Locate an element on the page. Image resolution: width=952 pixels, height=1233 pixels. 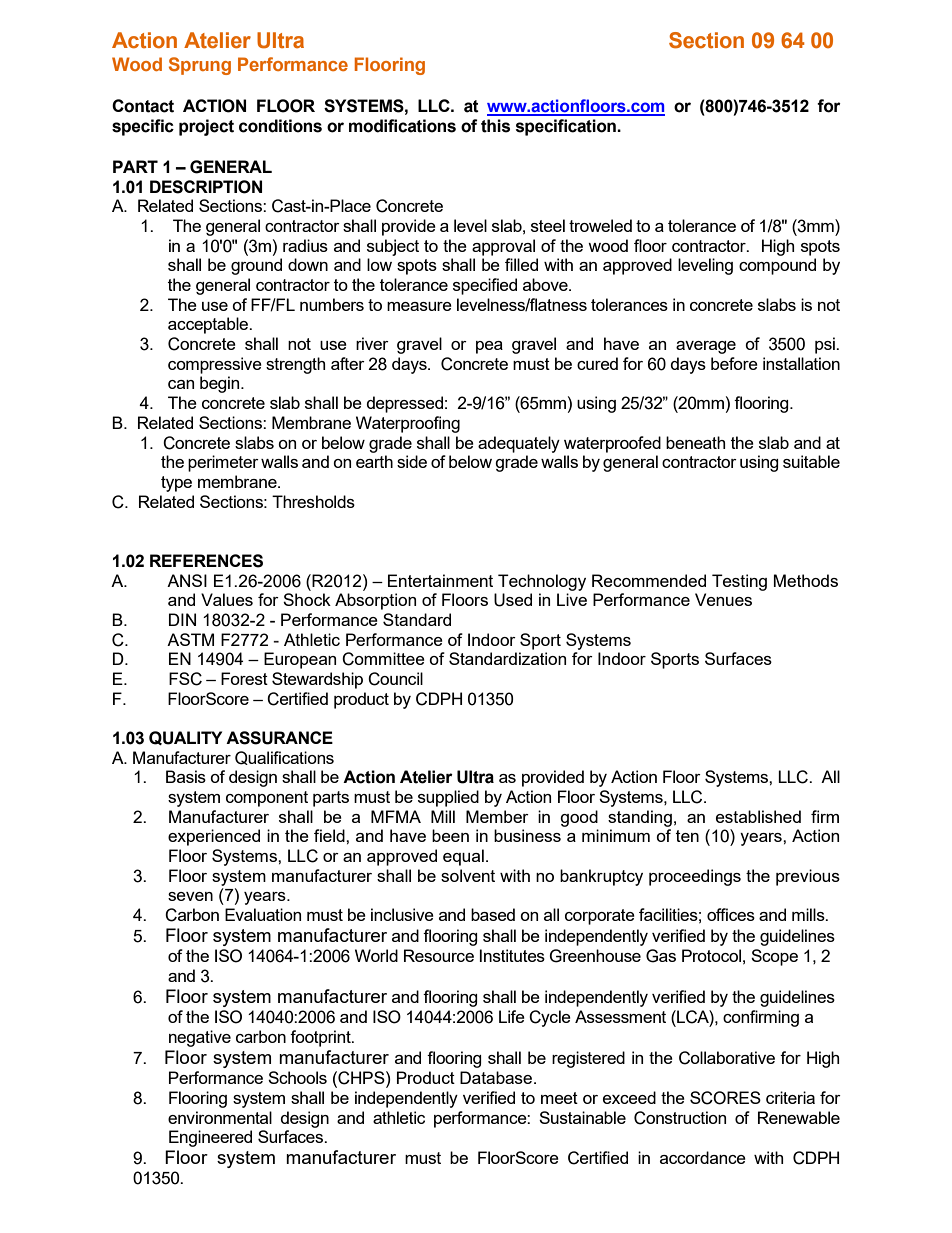
environmental is located at coordinates (220, 1117).
